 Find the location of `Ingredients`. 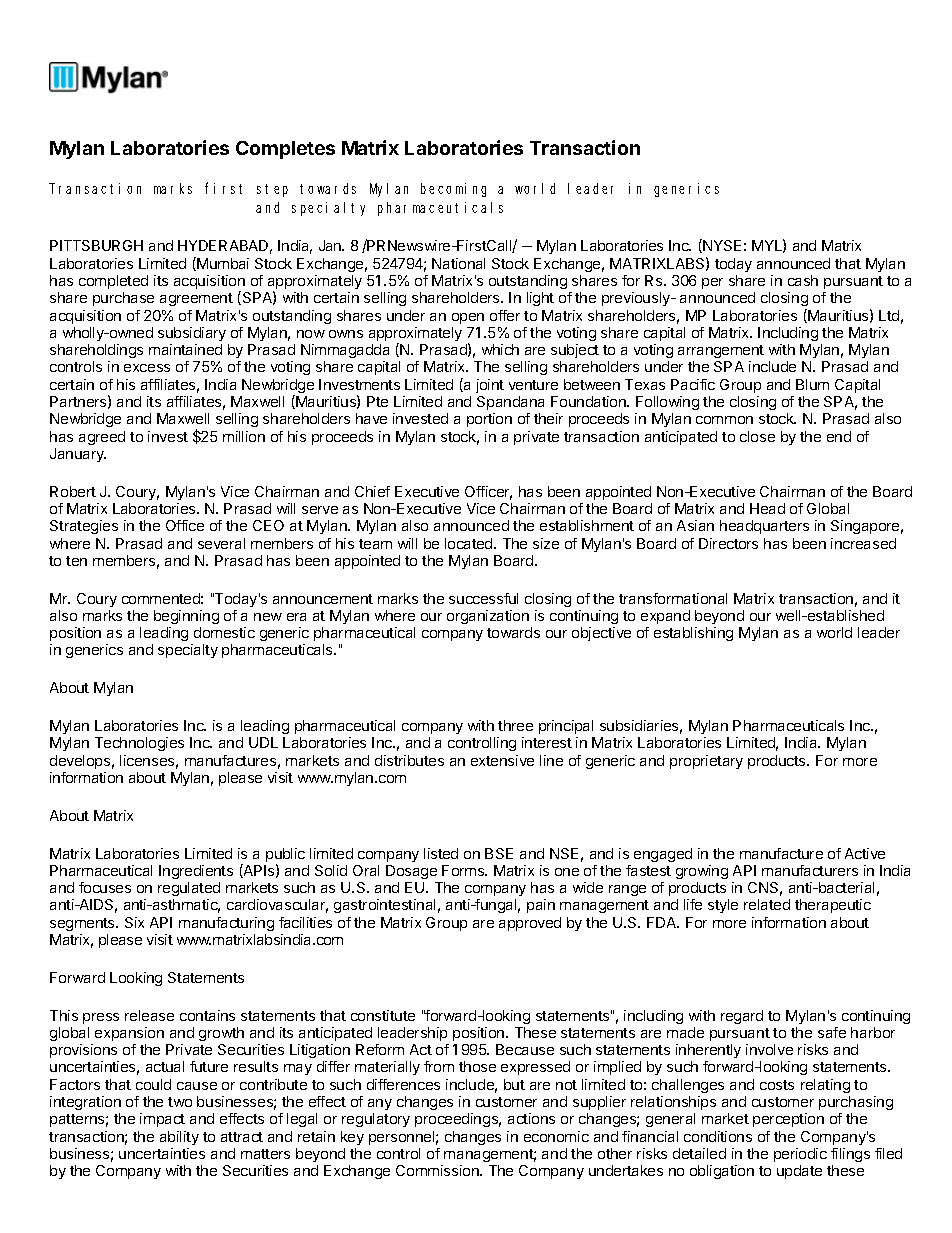

Ingredients is located at coordinates (196, 872).
